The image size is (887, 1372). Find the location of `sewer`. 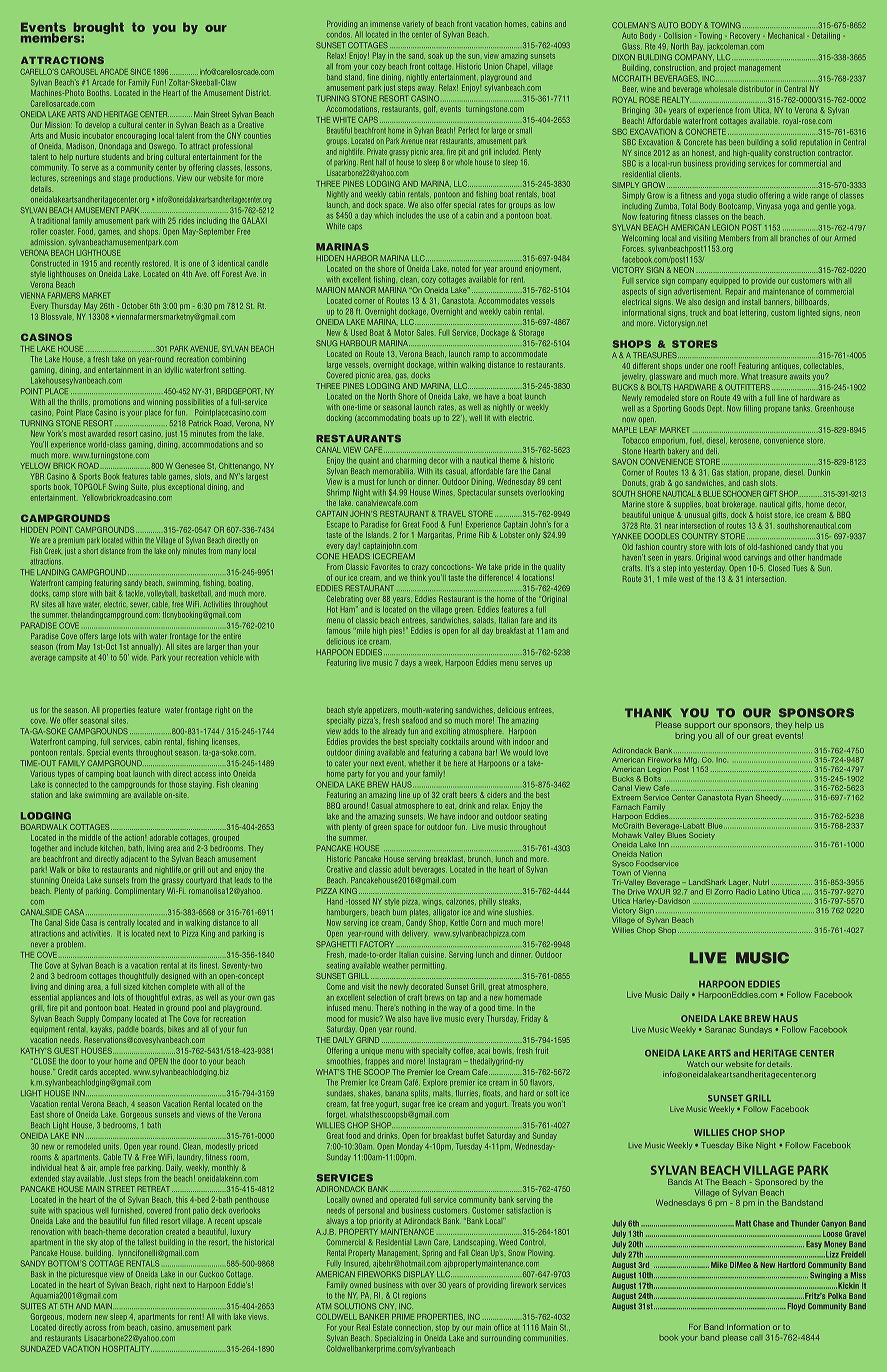

sewer is located at coordinates (139, 604).
